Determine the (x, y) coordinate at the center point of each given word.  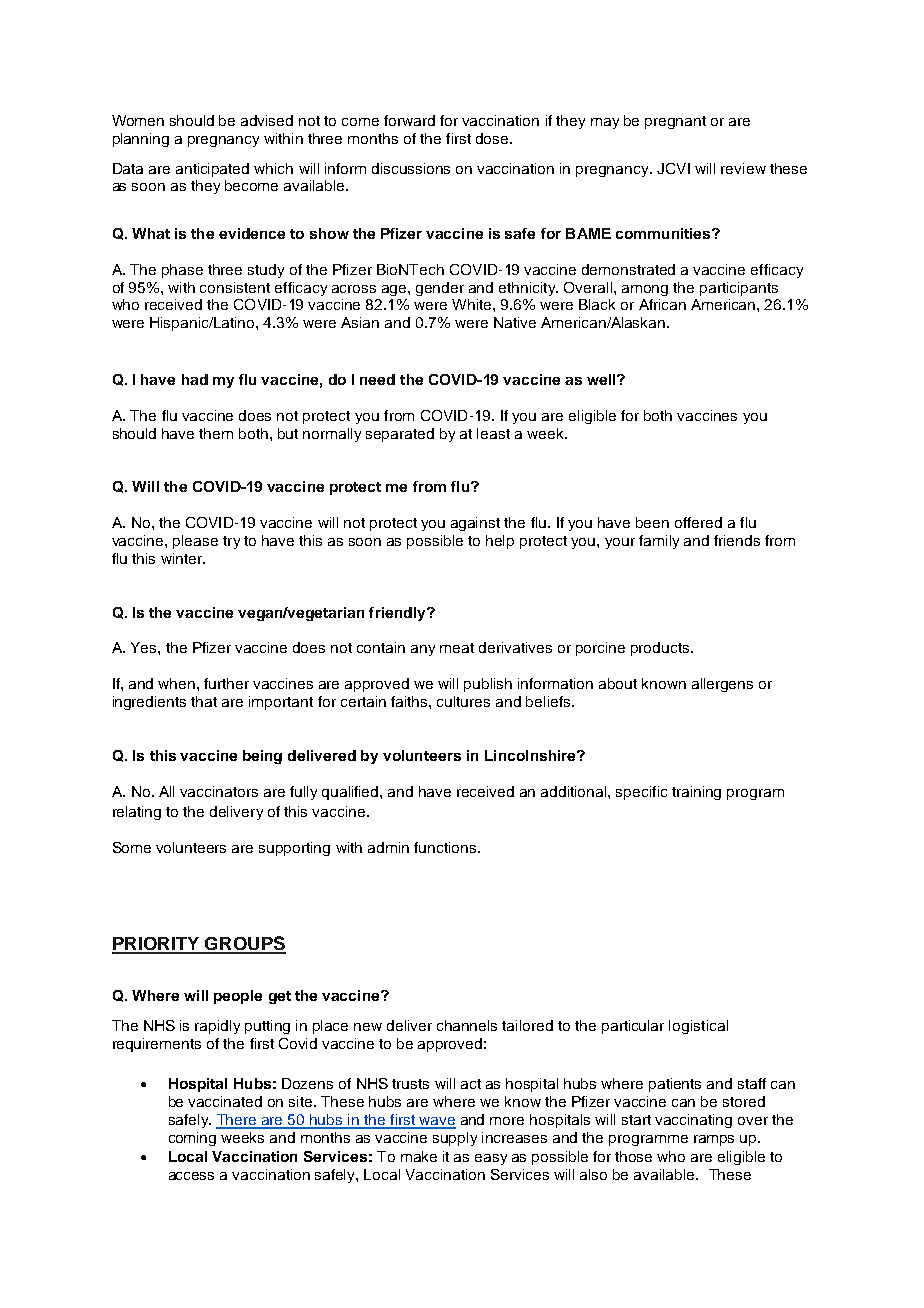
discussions (411, 168)
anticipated (212, 170)
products (661, 649)
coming (192, 1139)
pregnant (675, 122)
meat (457, 648)
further (226, 683)
